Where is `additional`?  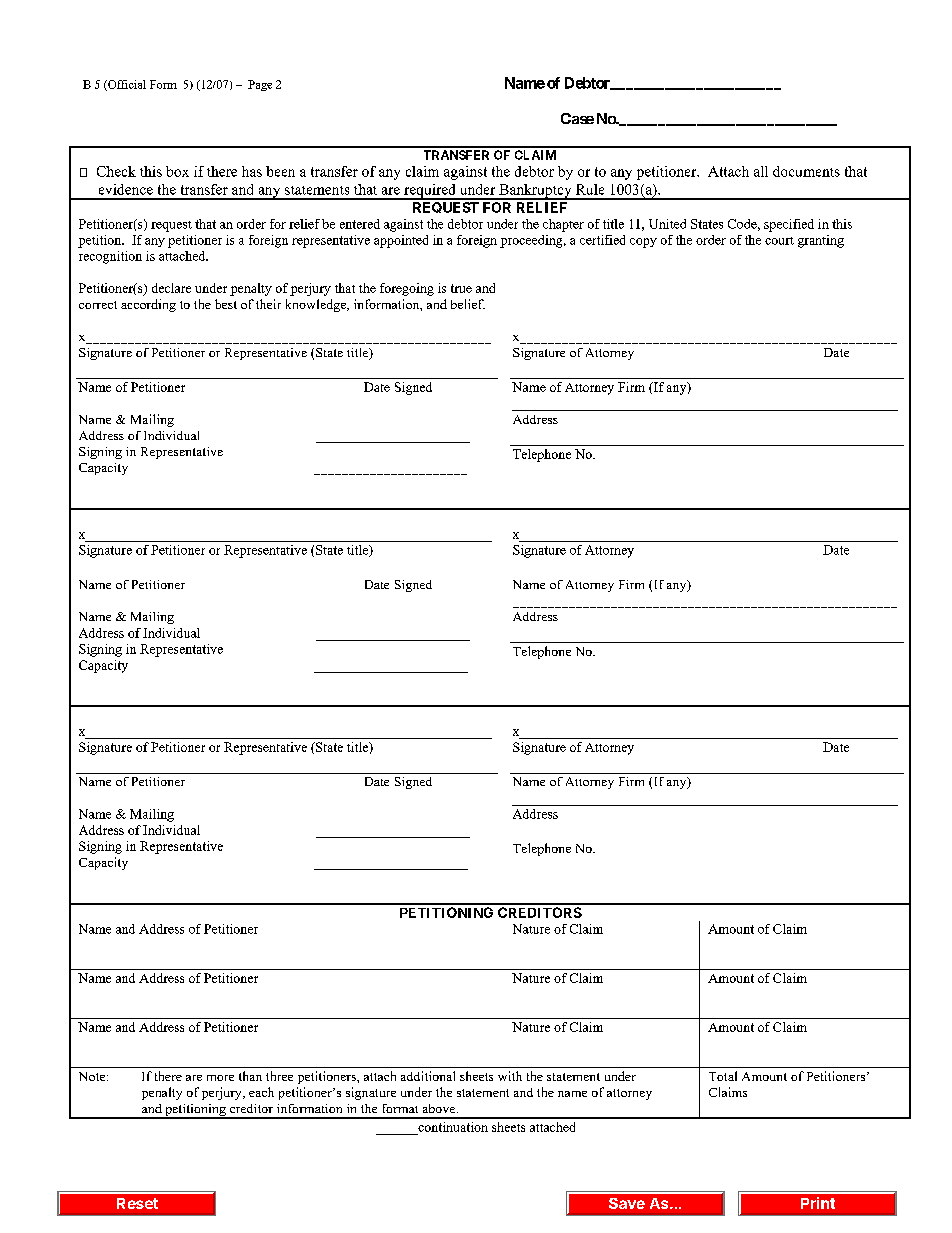 additional is located at coordinates (428, 1076).
